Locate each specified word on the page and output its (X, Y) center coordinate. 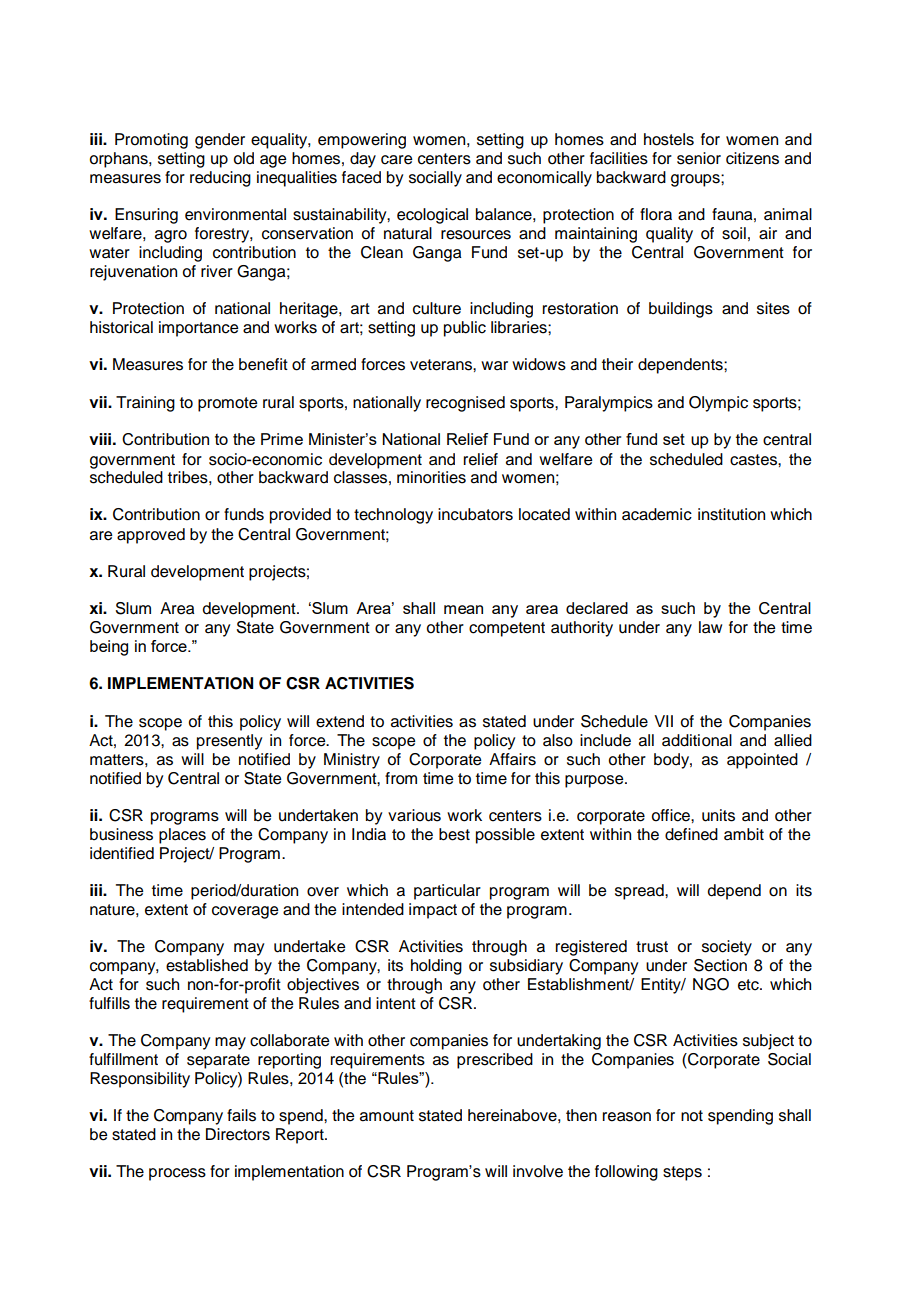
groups (696, 180)
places (182, 836)
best (454, 834)
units (718, 815)
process (177, 1174)
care (396, 160)
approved (151, 536)
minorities (431, 477)
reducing (220, 179)
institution (731, 514)
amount (387, 1116)
